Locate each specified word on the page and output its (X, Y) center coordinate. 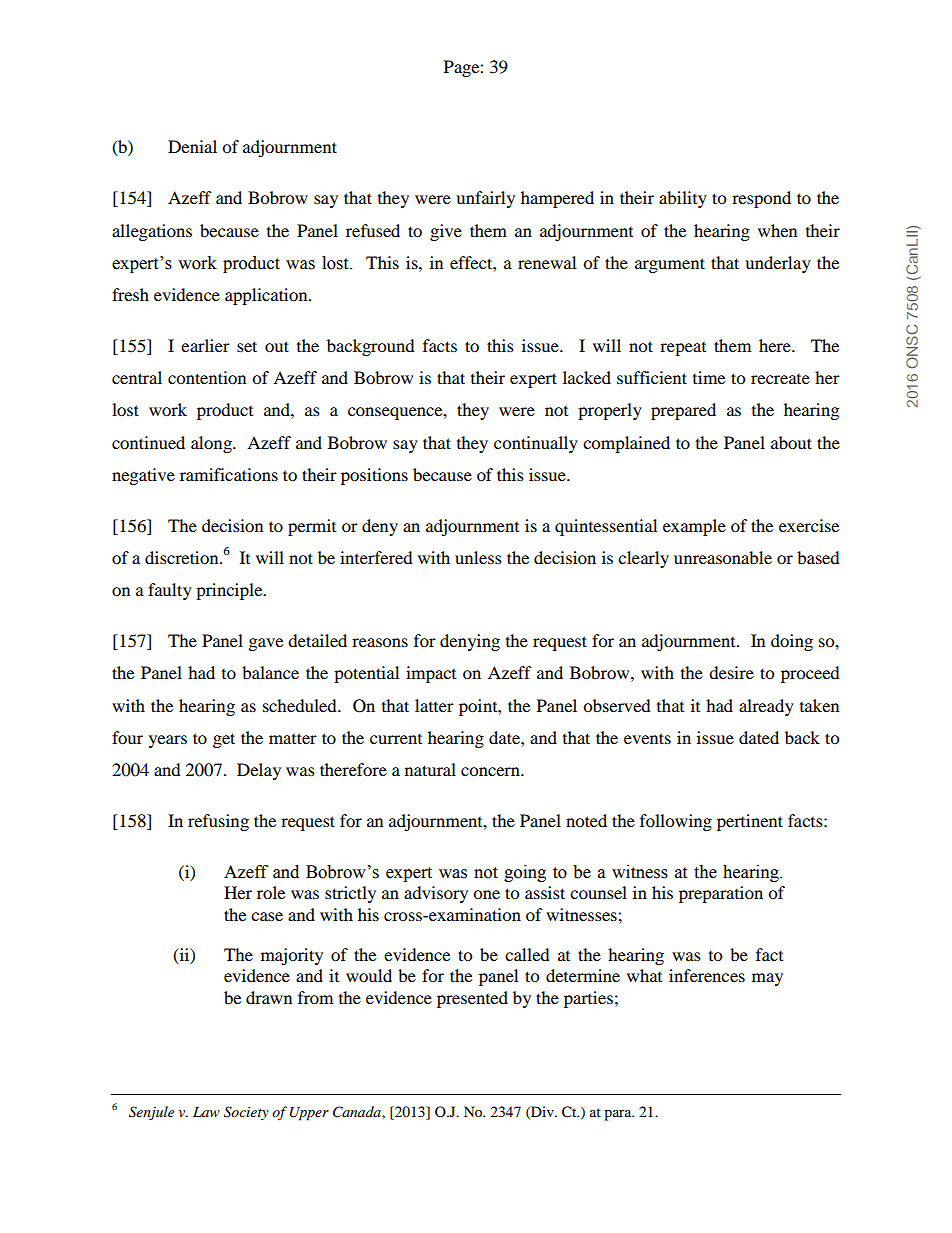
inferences (707, 975)
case (267, 916)
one (486, 894)
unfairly (485, 199)
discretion (183, 557)
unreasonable (723, 557)
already (766, 707)
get (224, 740)
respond (761, 199)
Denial (192, 146)
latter (434, 705)
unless (478, 557)
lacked (587, 377)
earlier (205, 345)
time (709, 377)
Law (206, 1112)
